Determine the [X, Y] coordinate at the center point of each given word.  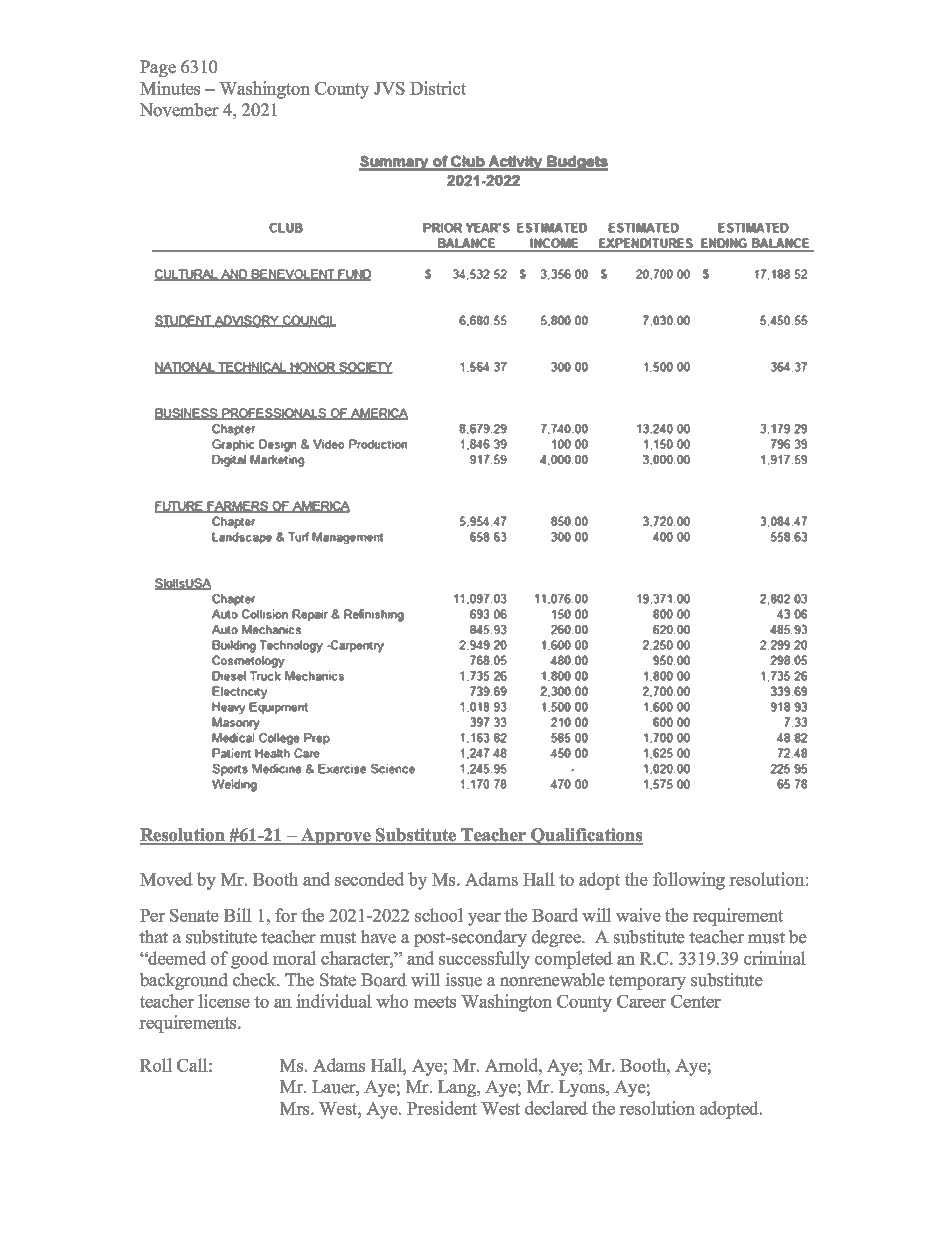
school [439, 915]
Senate [194, 915]
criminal [775, 958]
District [438, 88]
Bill [238, 915]
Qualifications [586, 836]
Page [158, 68]
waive [638, 915]
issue [463, 980]
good [250, 960]
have [378, 937]
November [179, 110]
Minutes [170, 88]
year [484, 919]
